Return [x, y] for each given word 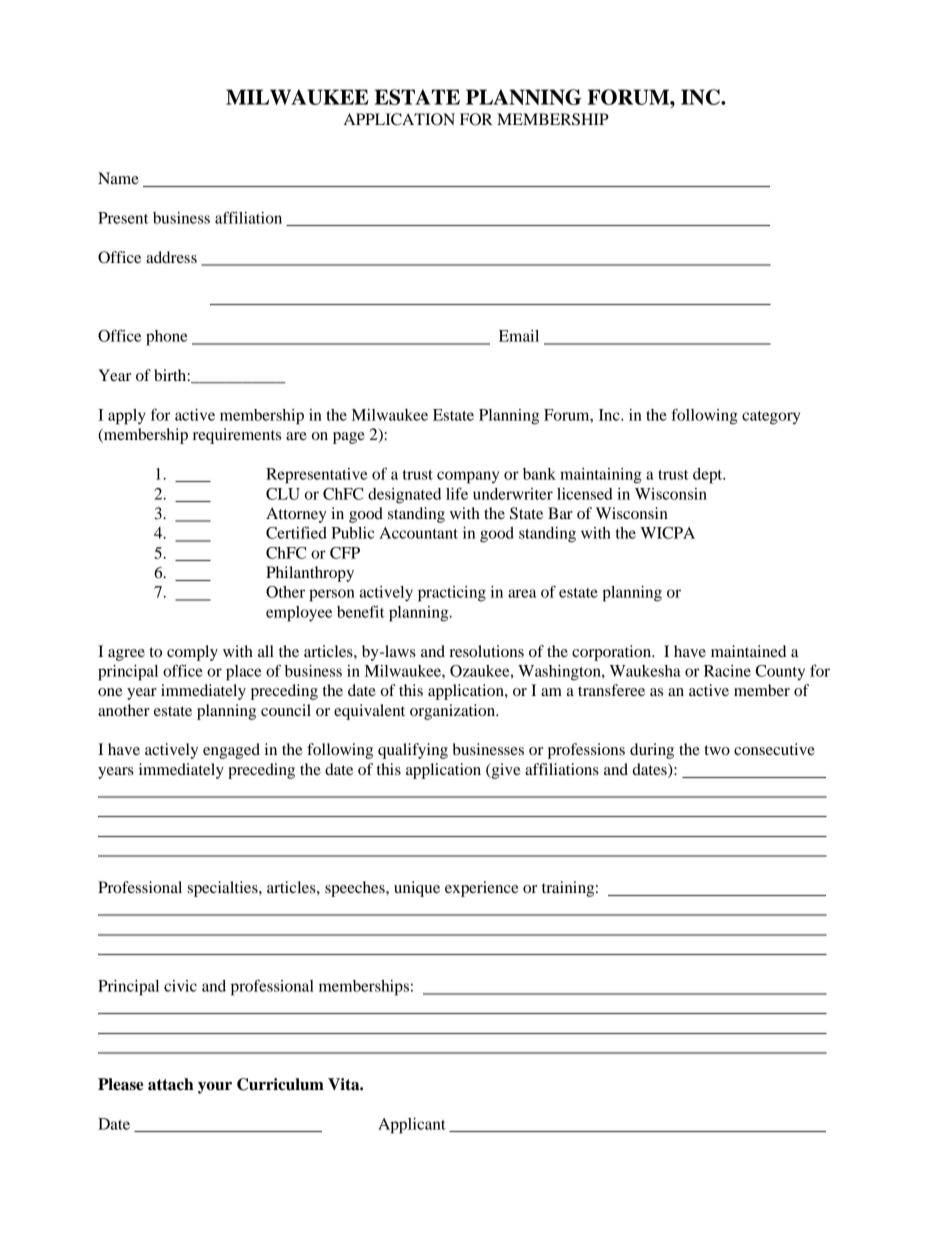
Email [519, 336]
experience [482, 889]
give [505, 771]
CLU [283, 494]
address [171, 257]
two [717, 750]
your [215, 1088]
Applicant [412, 1126]
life [457, 493]
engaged [231, 751]
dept [709, 476]
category [771, 418]
